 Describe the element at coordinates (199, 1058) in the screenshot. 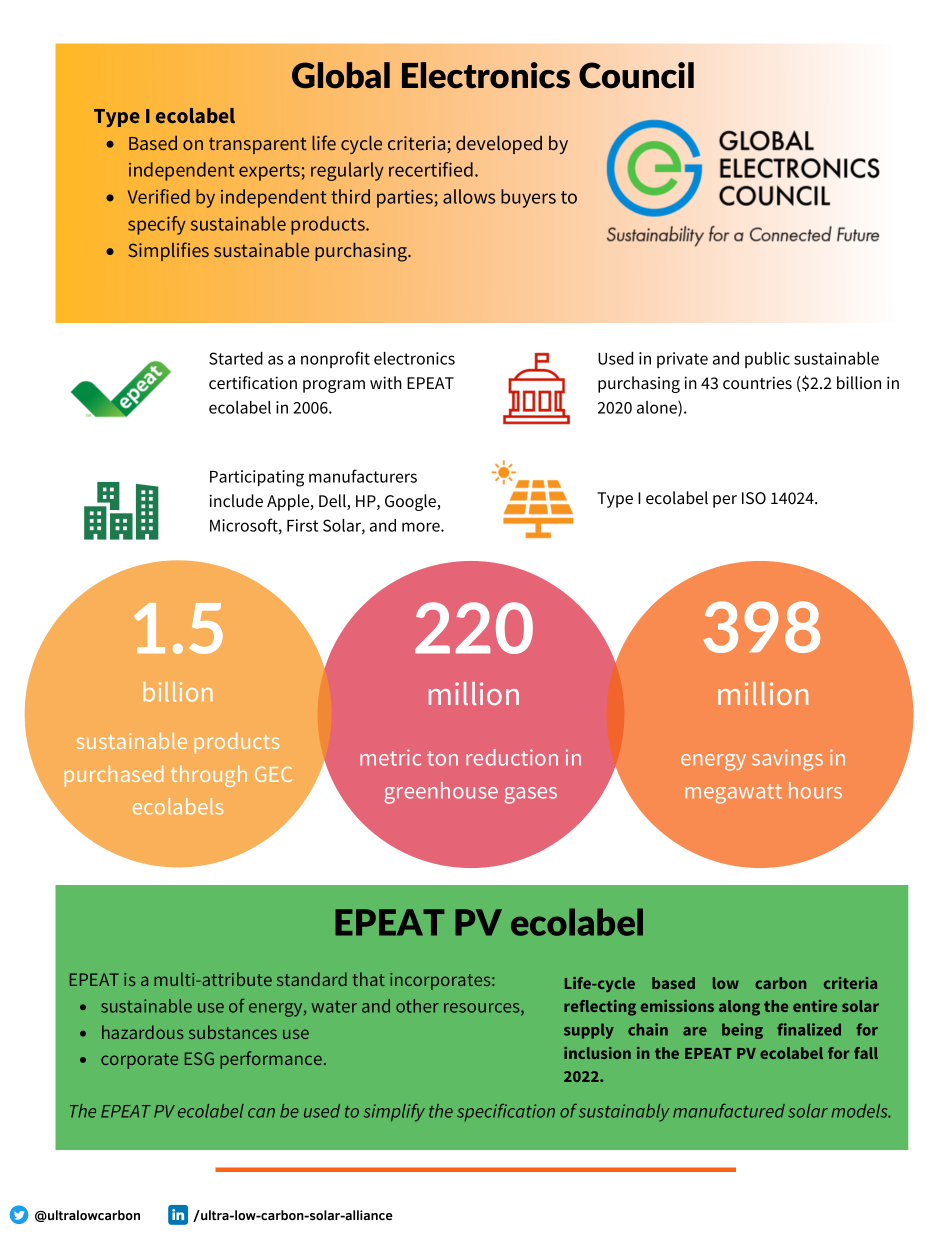

I see `ESG` at that location.
